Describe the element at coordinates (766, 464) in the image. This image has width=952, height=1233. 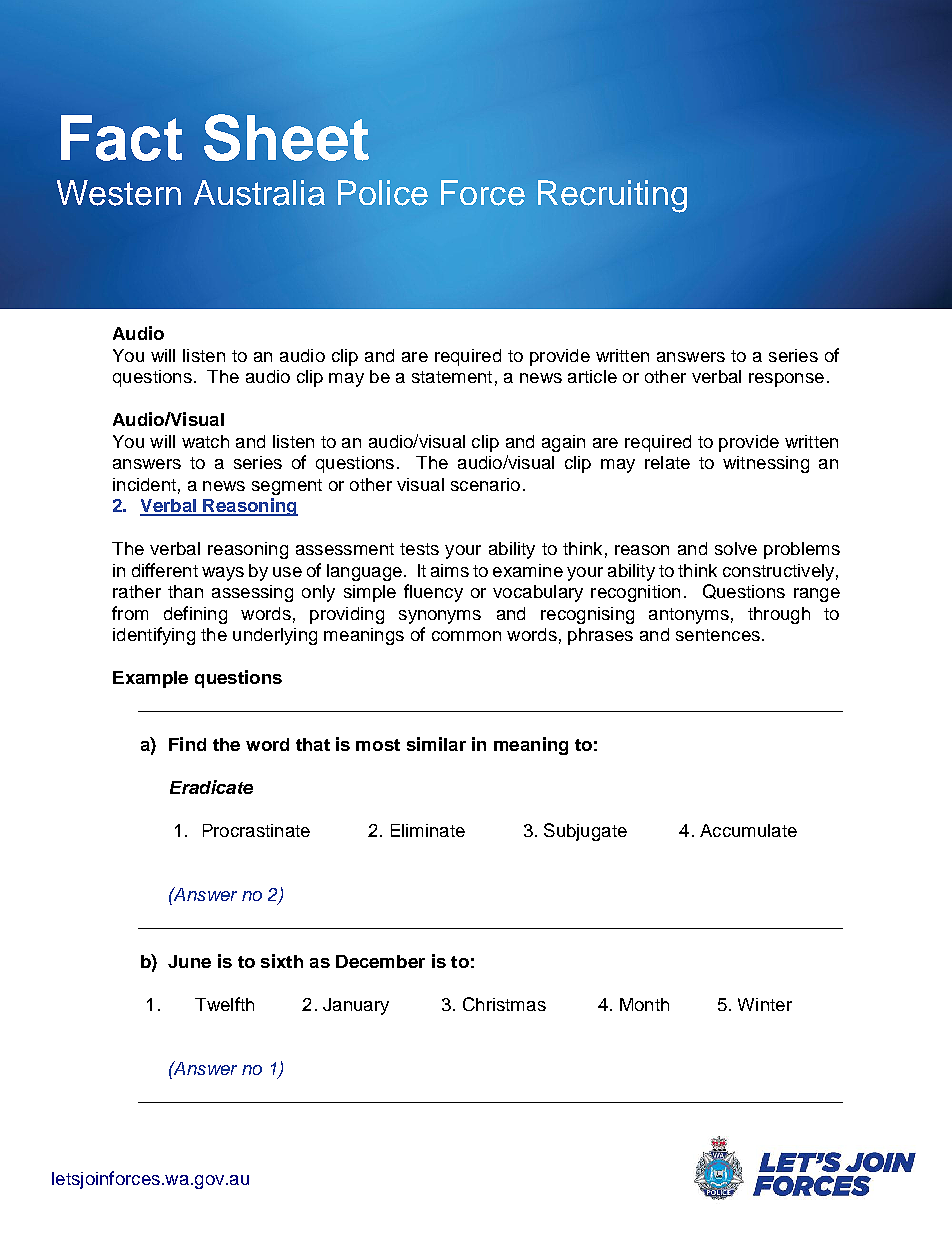
I see `witnessing` at that location.
